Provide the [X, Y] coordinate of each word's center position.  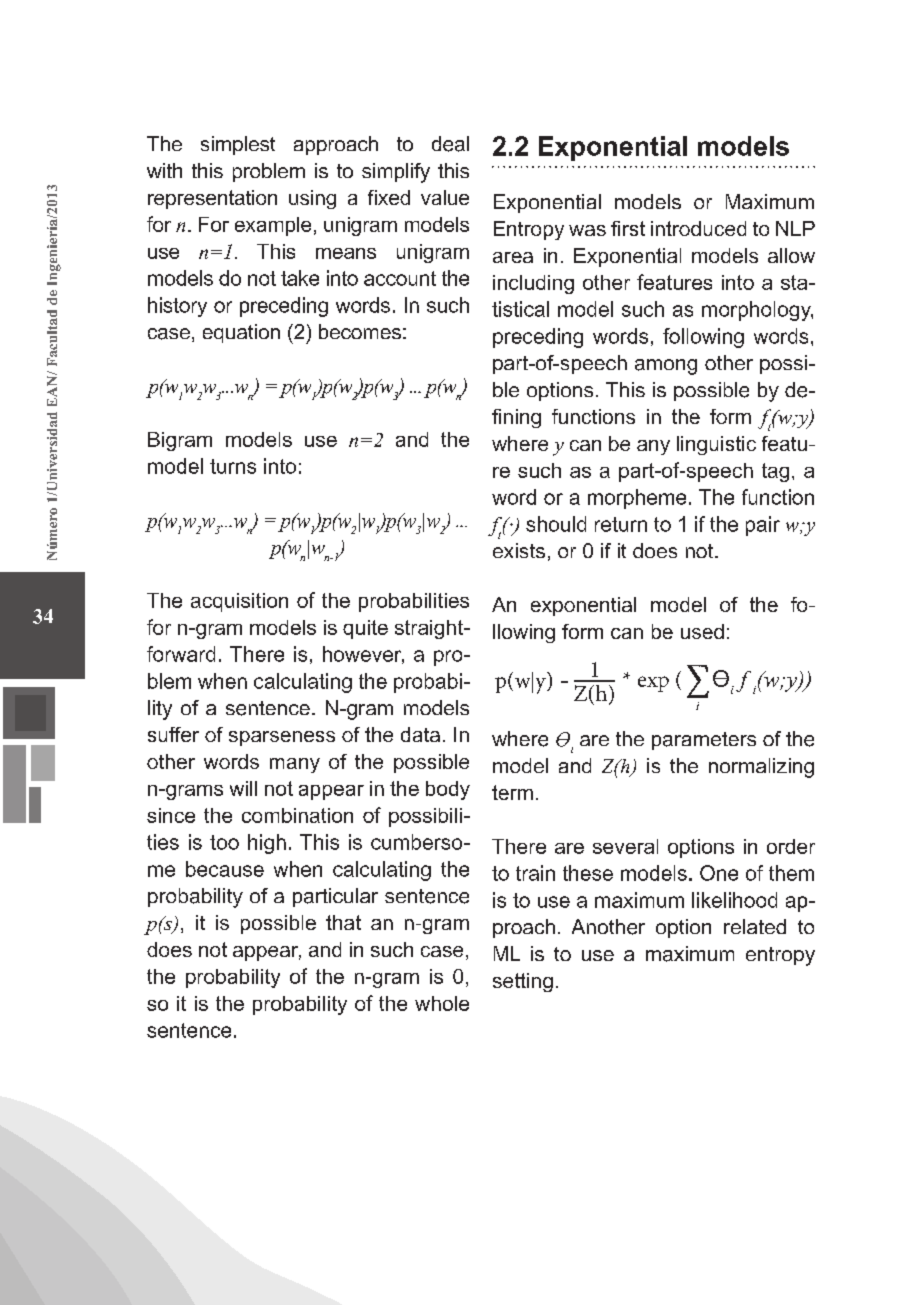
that [343, 922]
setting [523, 982]
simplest [238, 145]
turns [233, 466]
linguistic [716, 445]
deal [450, 144]
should [556, 524]
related [755, 926]
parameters [704, 741]
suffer [173, 734]
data [420, 734]
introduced [698, 228]
